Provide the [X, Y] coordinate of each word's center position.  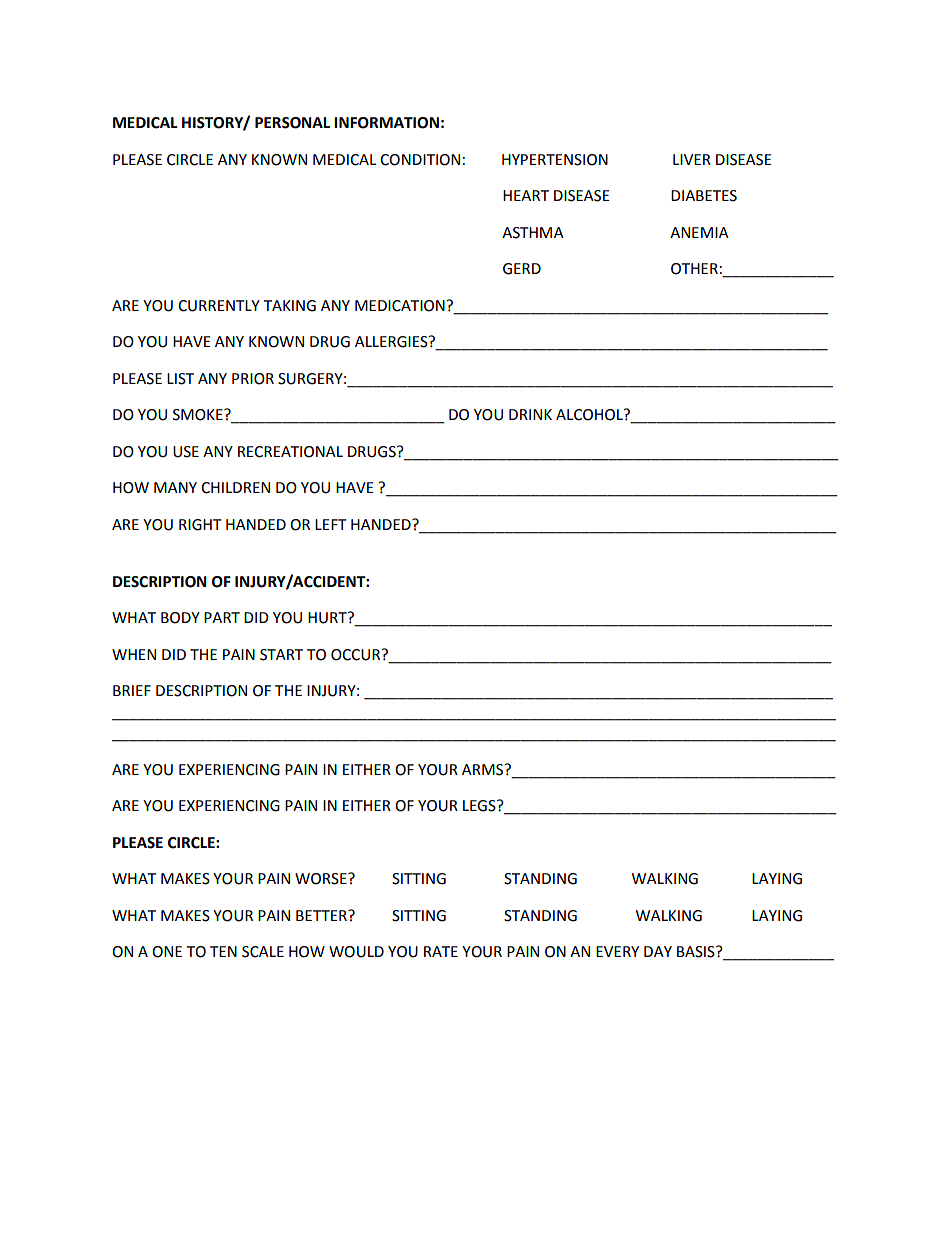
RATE [441, 951]
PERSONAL [292, 123]
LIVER [692, 159]
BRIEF [132, 690]
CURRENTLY [219, 306]
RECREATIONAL [290, 452]
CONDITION [420, 160]
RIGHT [200, 525]
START [281, 655]
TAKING [290, 306]
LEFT [331, 524]
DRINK [530, 414]
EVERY [617, 951]
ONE [167, 952]
